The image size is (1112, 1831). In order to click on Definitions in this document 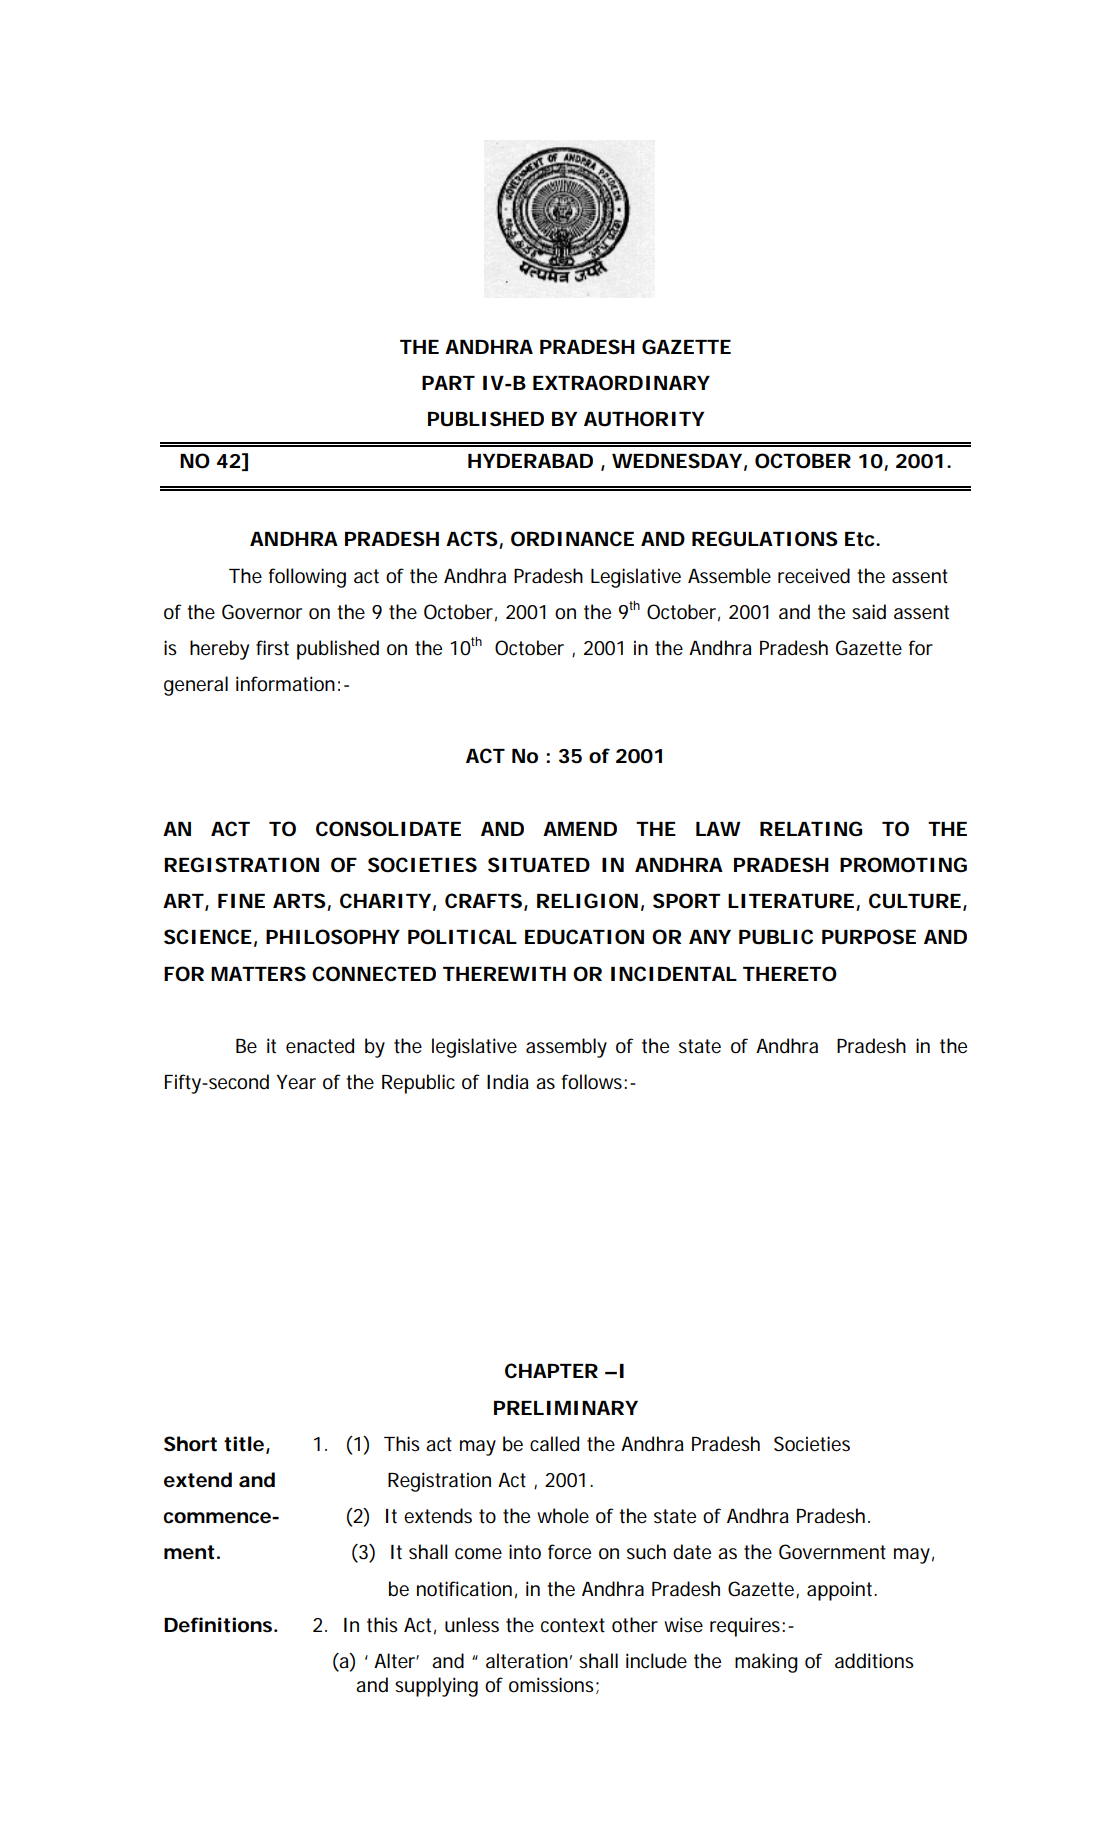, I will do `click(218, 1625)`.
